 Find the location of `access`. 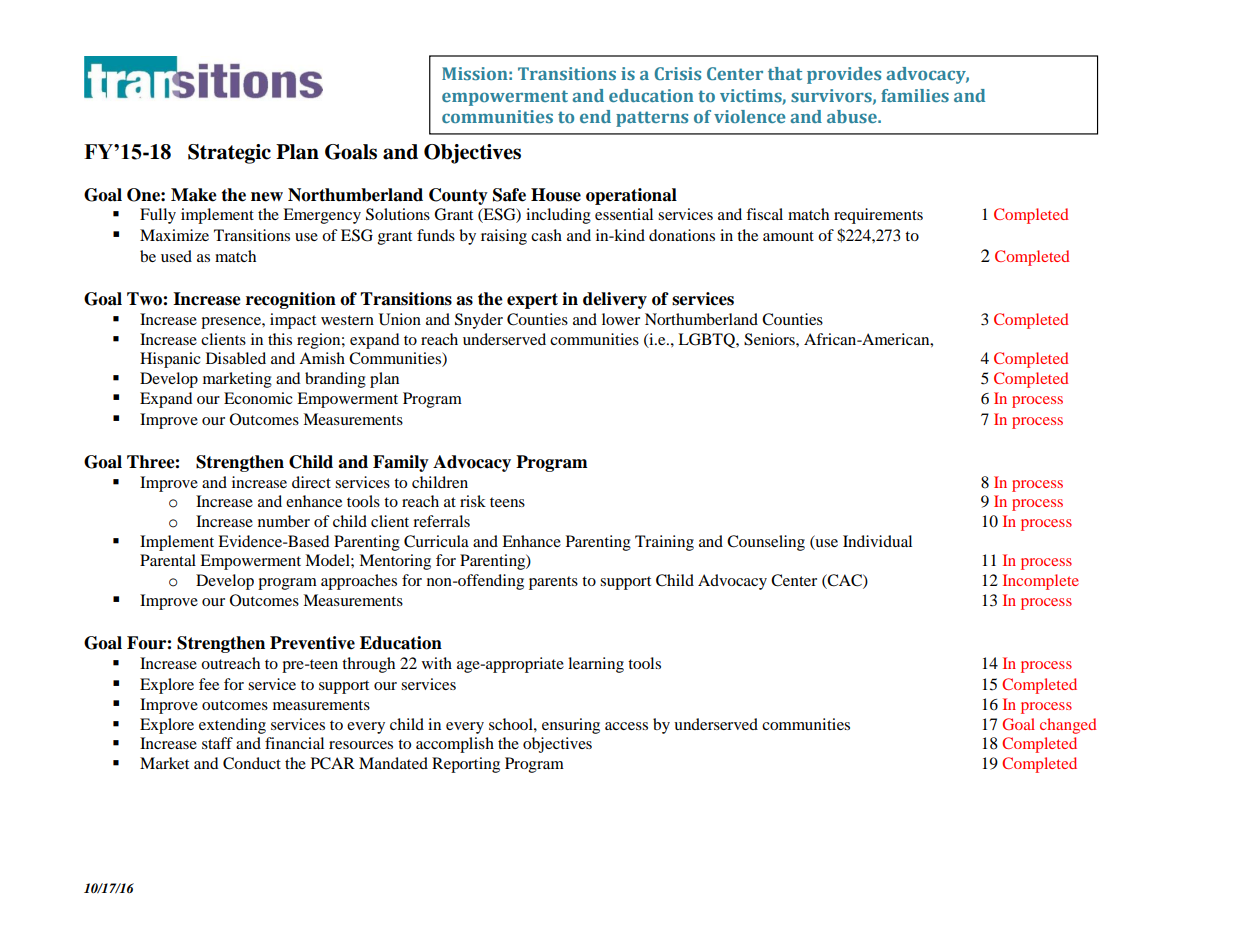

access is located at coordinates (626, 726).
